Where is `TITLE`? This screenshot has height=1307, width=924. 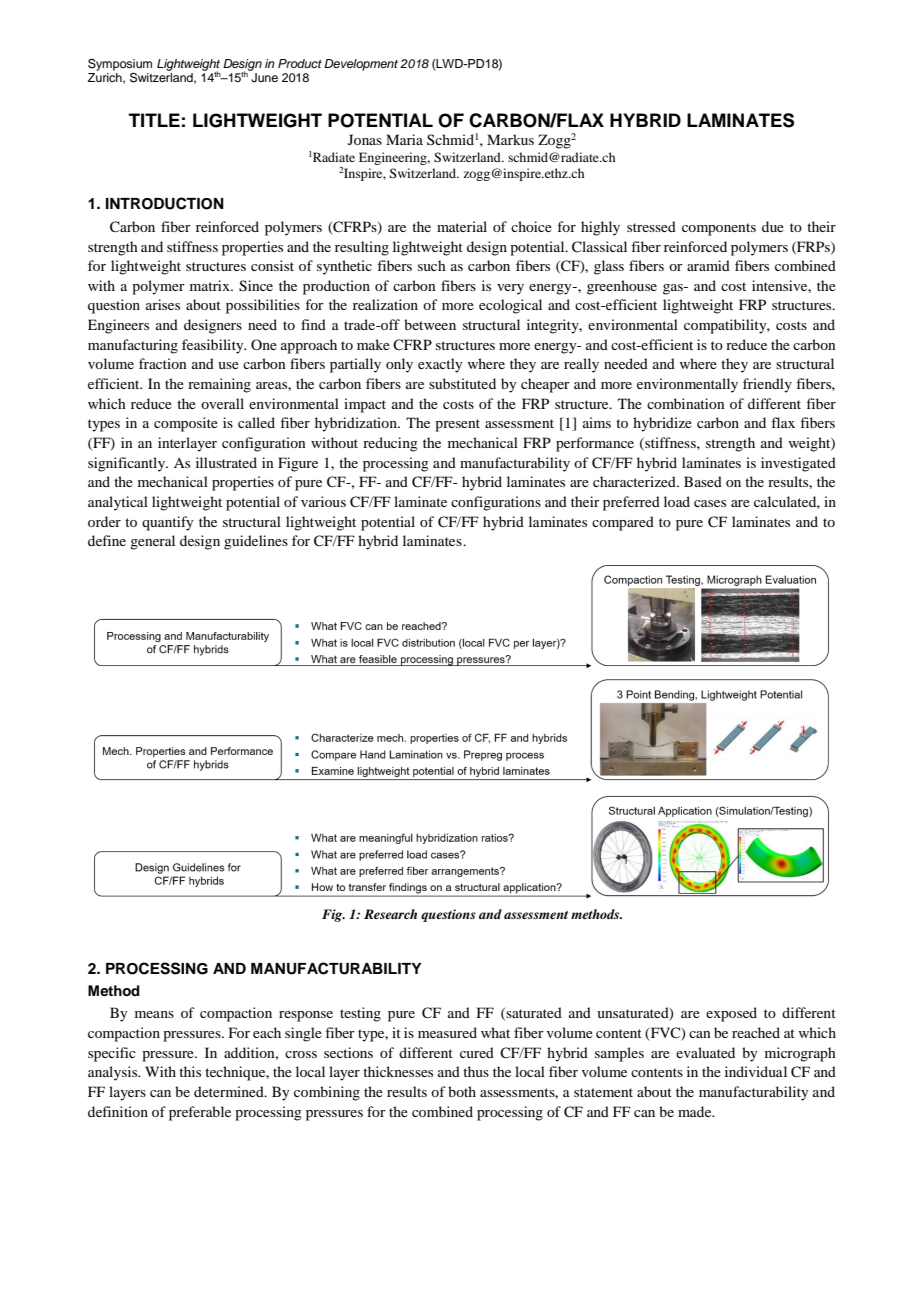 TITLE is located at coordinates (154, 120).
